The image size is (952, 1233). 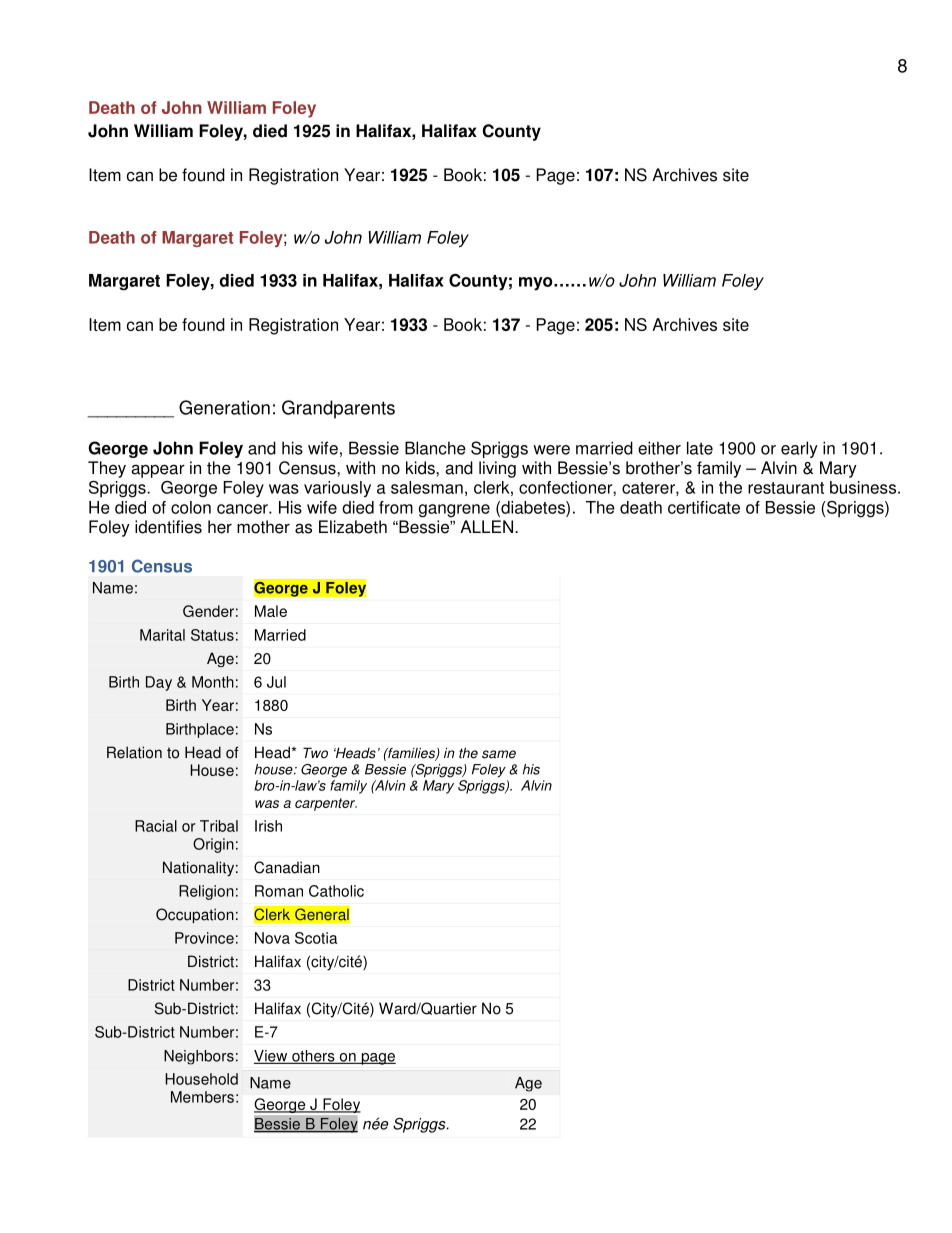 I want to click on Status, so click(x=212, y=635).
